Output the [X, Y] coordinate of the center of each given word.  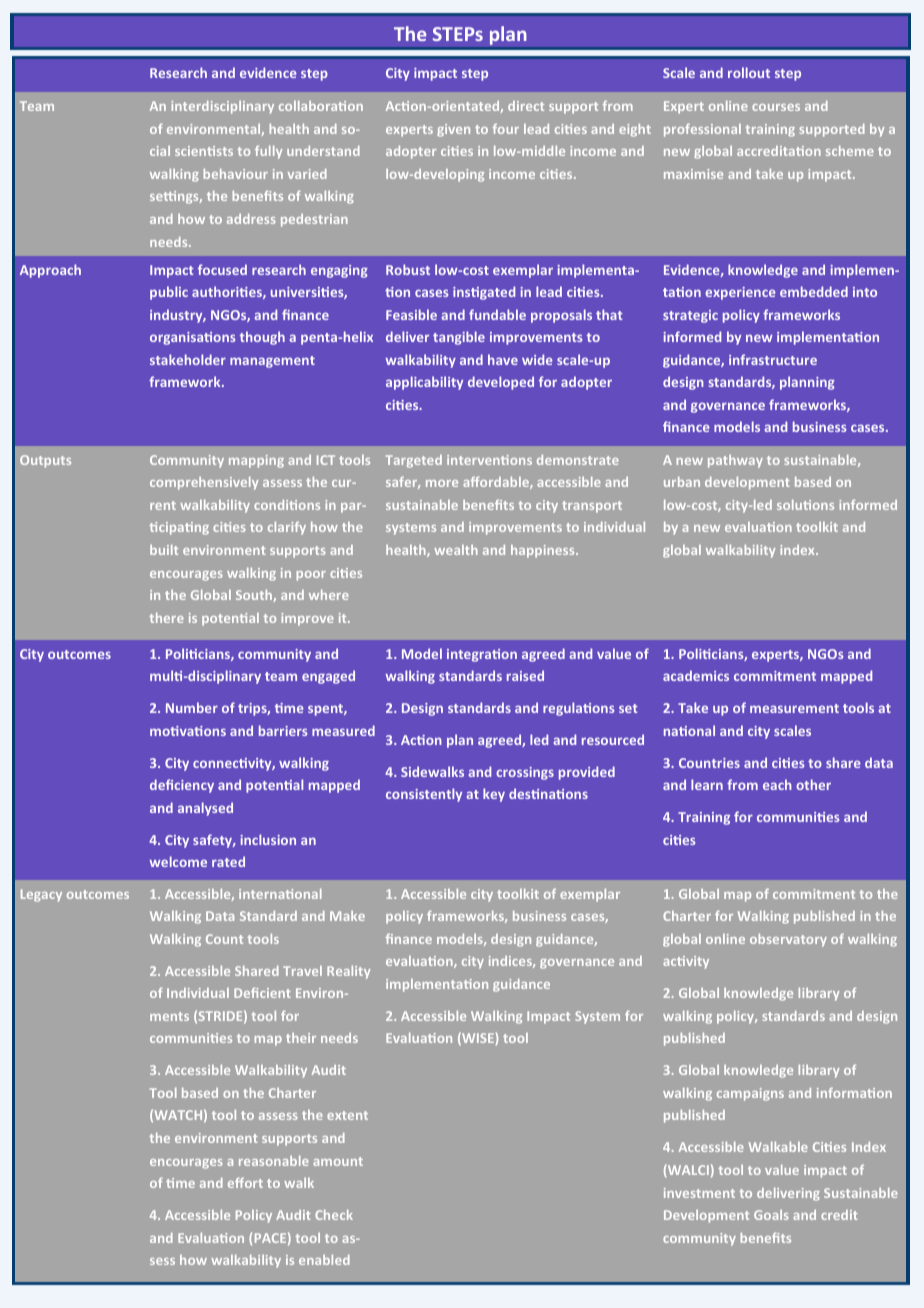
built [164, 550]
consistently [424, 795]
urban [682, 482]
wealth [456, 550]
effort [245, 1183]
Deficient [262, 992]
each [777, 784]
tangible [459, 338]
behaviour [236, 174]
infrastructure [773, 359]
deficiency [182, 786]
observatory [788, 940]
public [169, 293]
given [453, 130]
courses [776, 107]
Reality [348, 972]
